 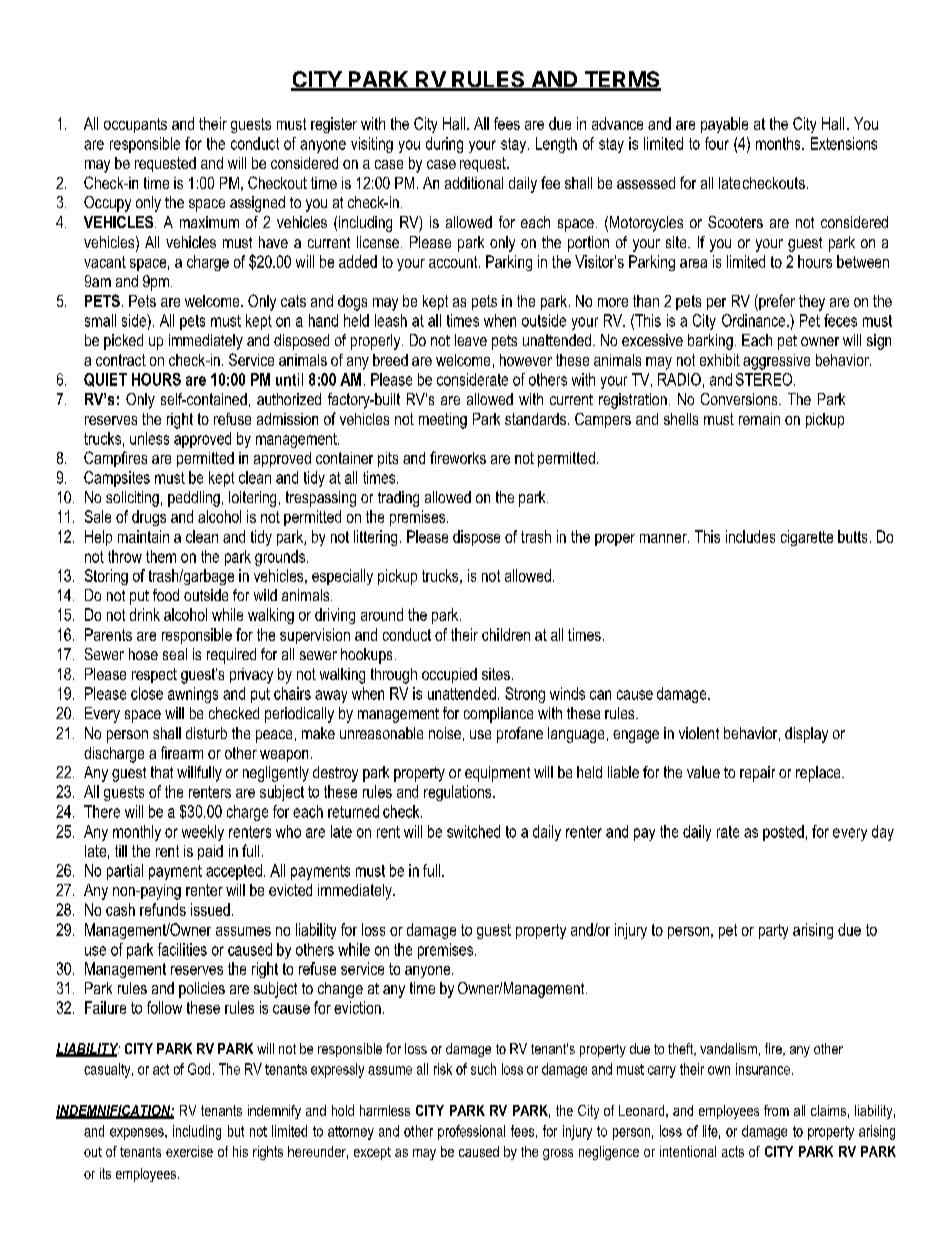 What do you see at coordinates (166, 595) in the document?
I see `food` at bounding box center [166, 595].
